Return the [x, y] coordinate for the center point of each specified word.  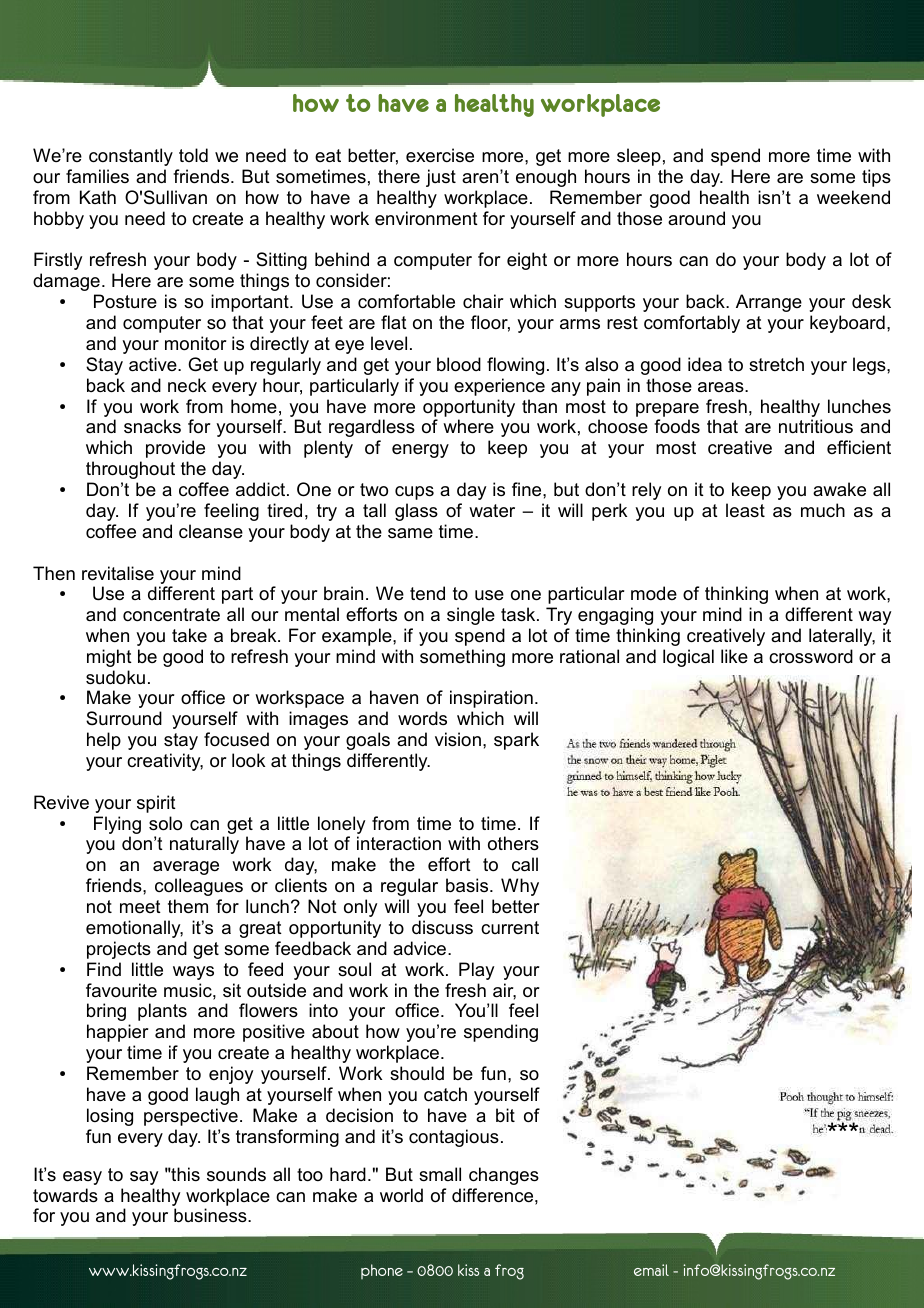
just [441, 178]
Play [476, 971]
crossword [811, 656]
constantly [131, 157]
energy [420, 451]
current [510, 927]
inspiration [491, 699]
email [651, 1270]
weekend [853, 197]
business [211, 1215]
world [401, 1195]
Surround [124, 718]
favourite [121, 990]
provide [175, 449]
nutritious [816, 426]
